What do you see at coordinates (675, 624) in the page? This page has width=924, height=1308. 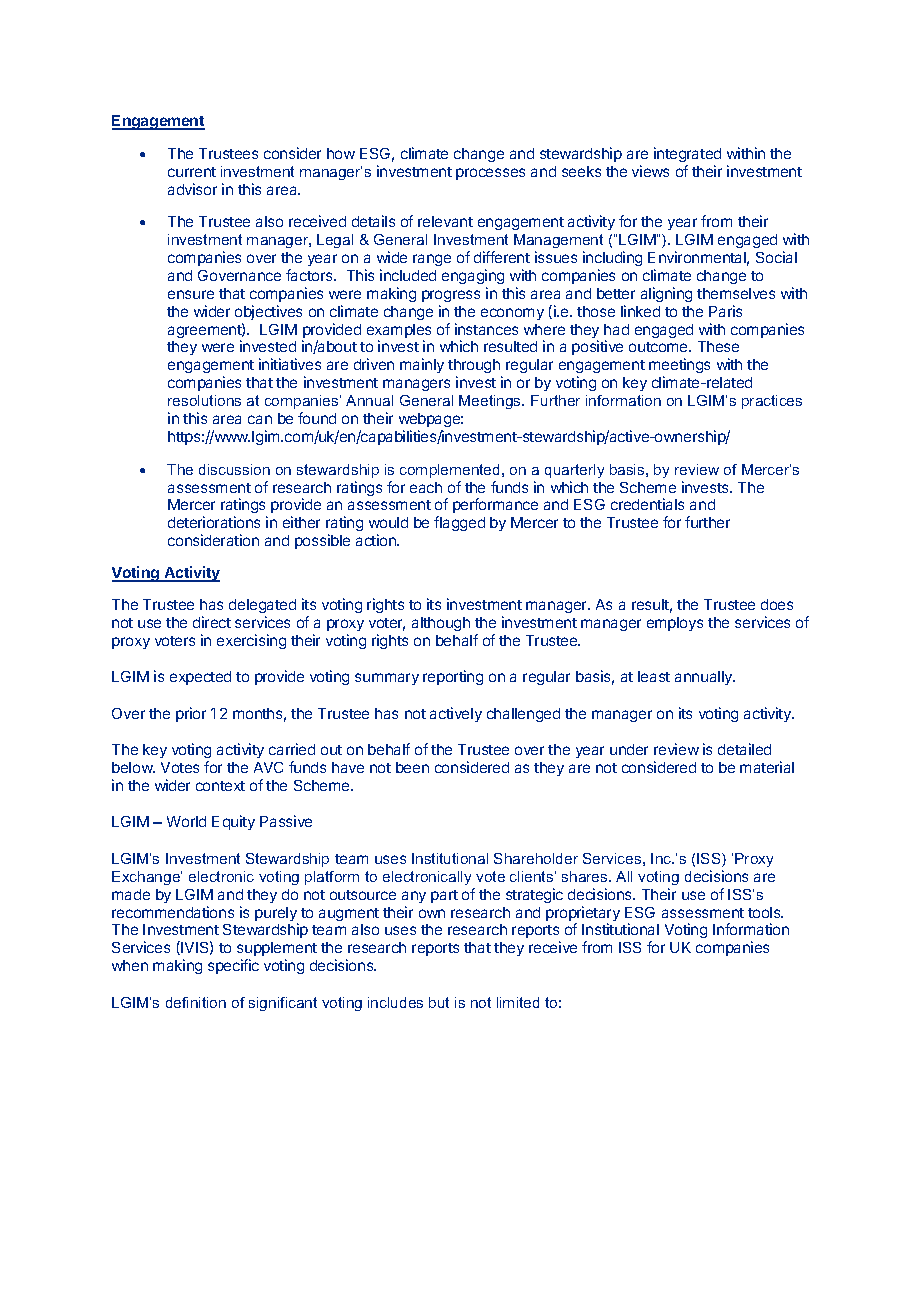 I see `employs` at bounding box center [675, 624].
